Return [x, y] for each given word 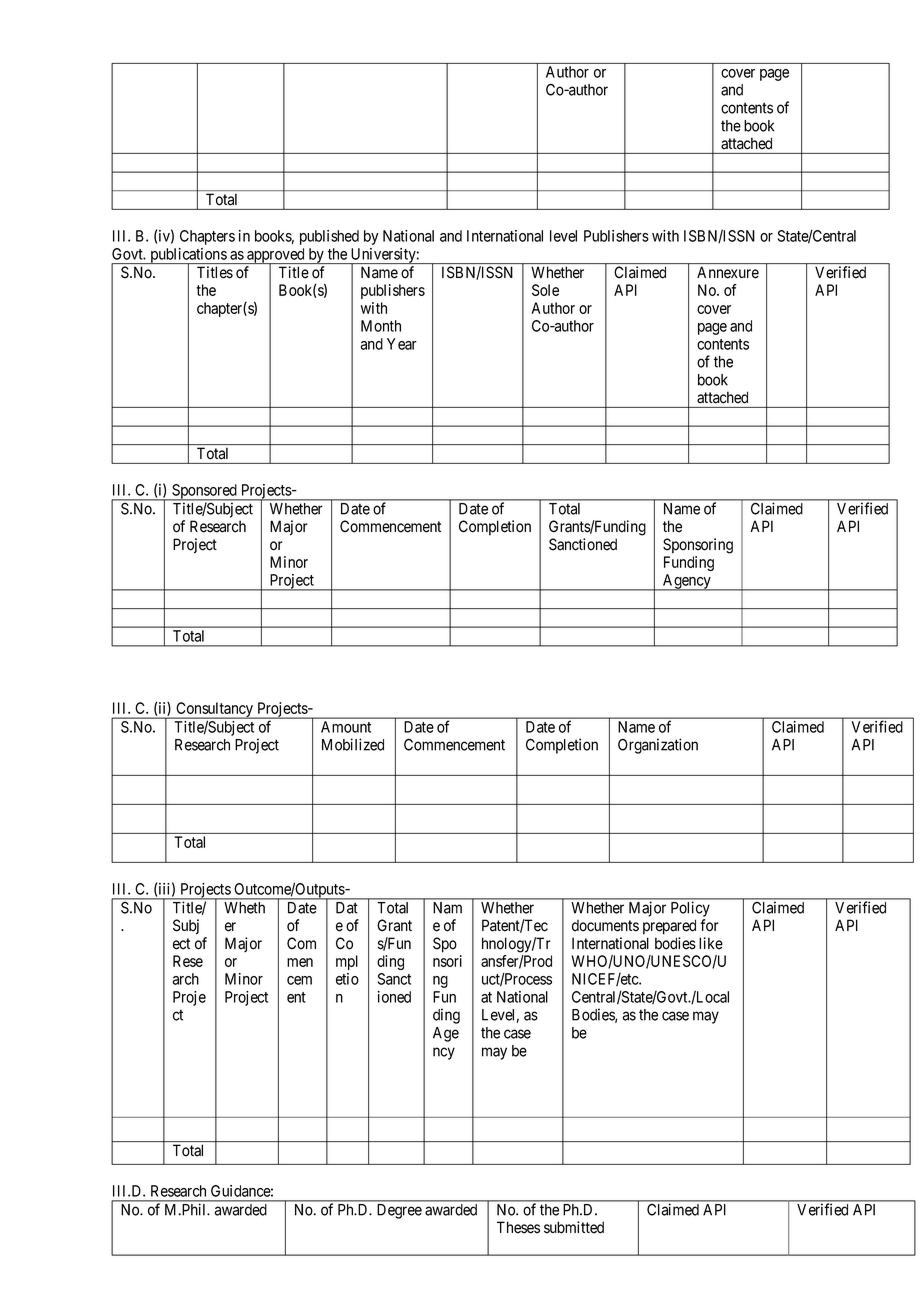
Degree [399, 1211]
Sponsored [204, 492]
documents [605, 926]
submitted [574, 1227]
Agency [687, 582]
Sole [545, 290]
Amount [346, 727]
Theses [518, 1227]
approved [276, 256]
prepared [669, 927]
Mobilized [353, 744]
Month [381, 326]
